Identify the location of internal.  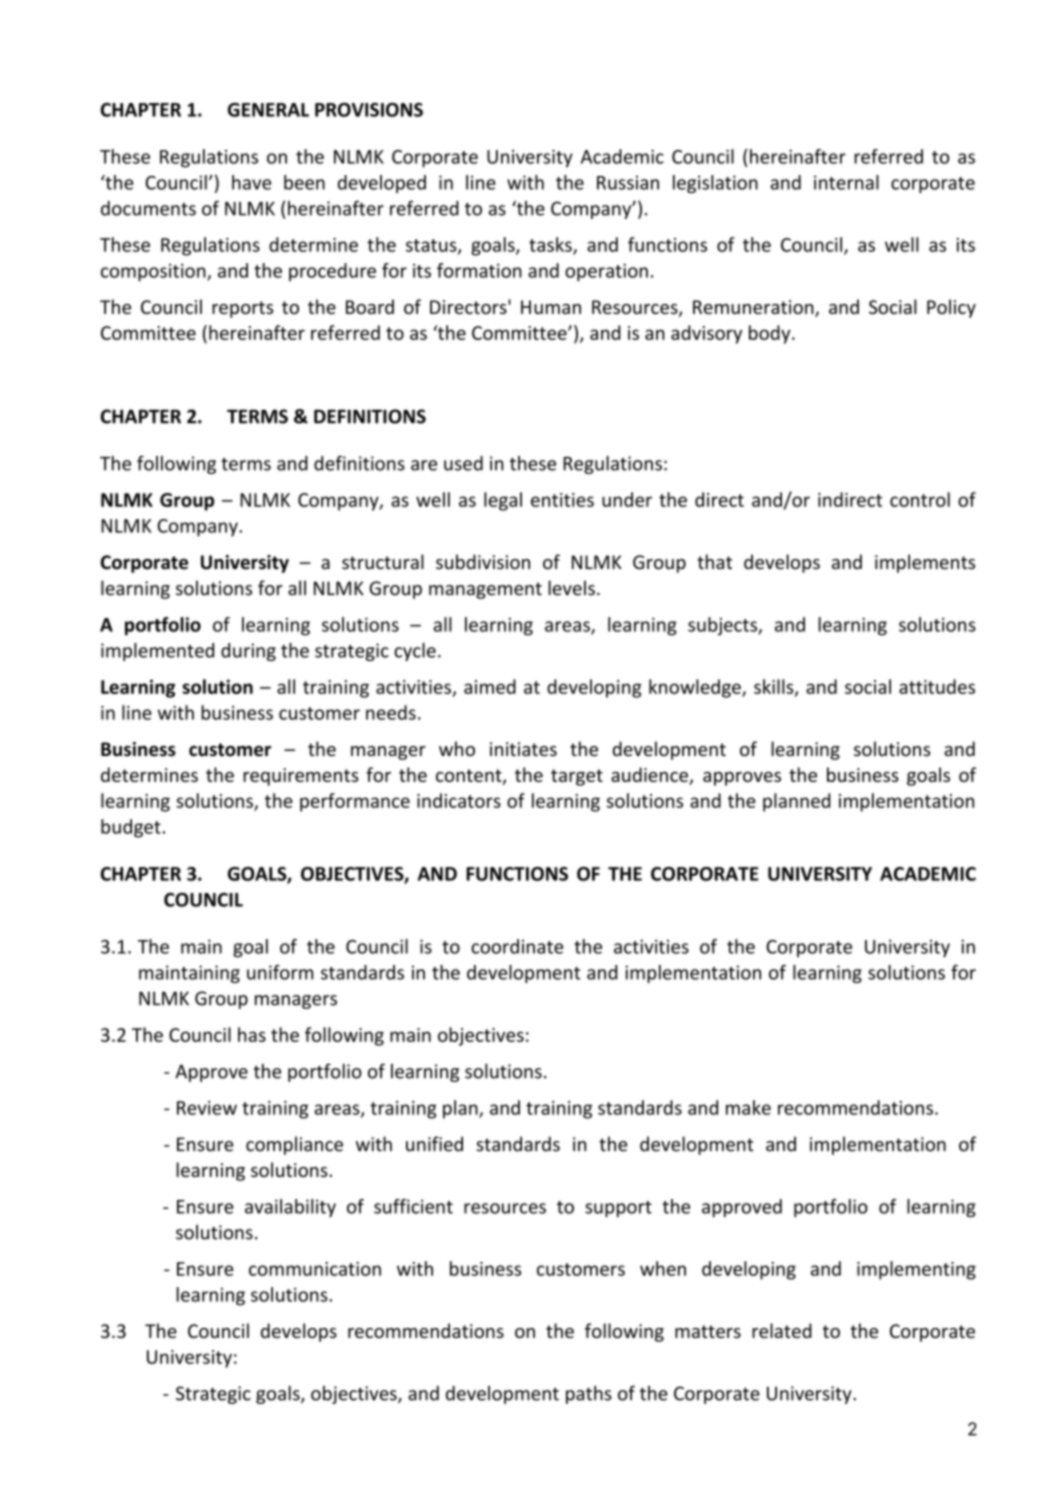
(846, 182).
